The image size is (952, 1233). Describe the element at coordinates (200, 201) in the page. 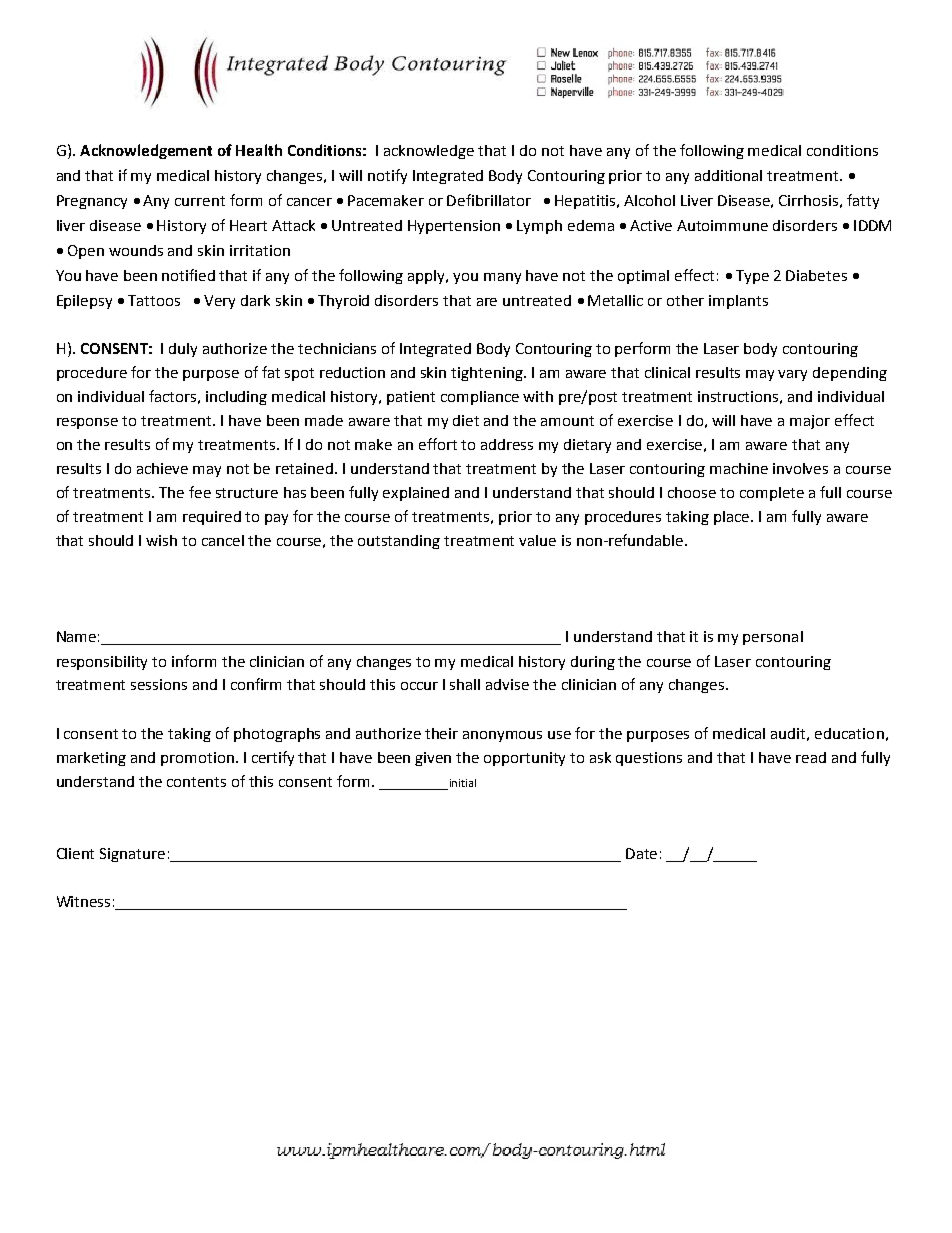

I see `current` at that location.
